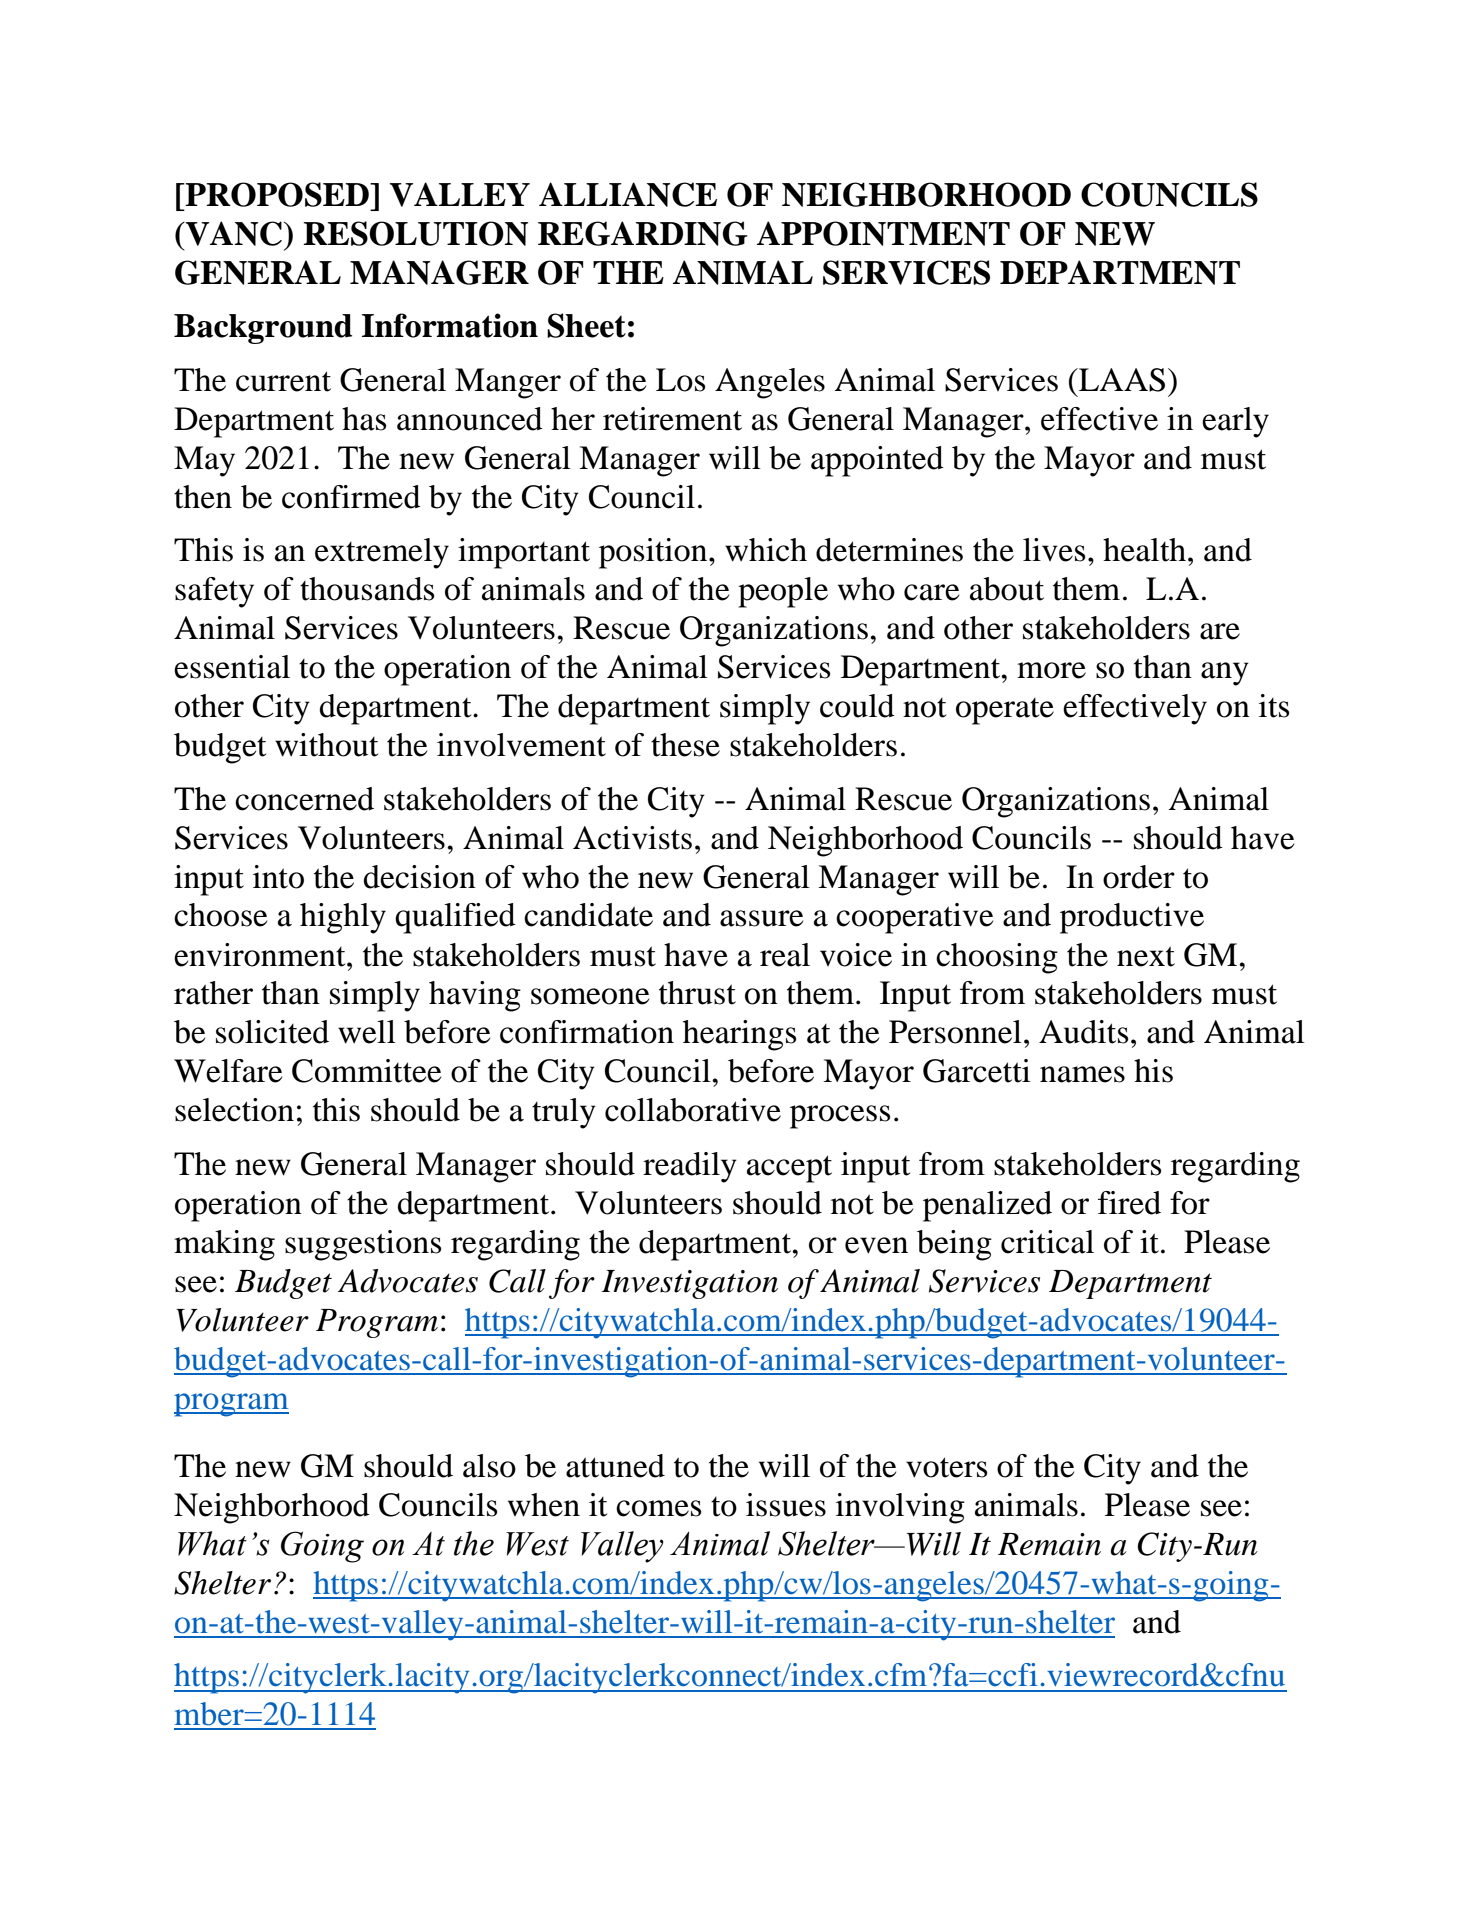  I want to click on which, so click(766, 550).
